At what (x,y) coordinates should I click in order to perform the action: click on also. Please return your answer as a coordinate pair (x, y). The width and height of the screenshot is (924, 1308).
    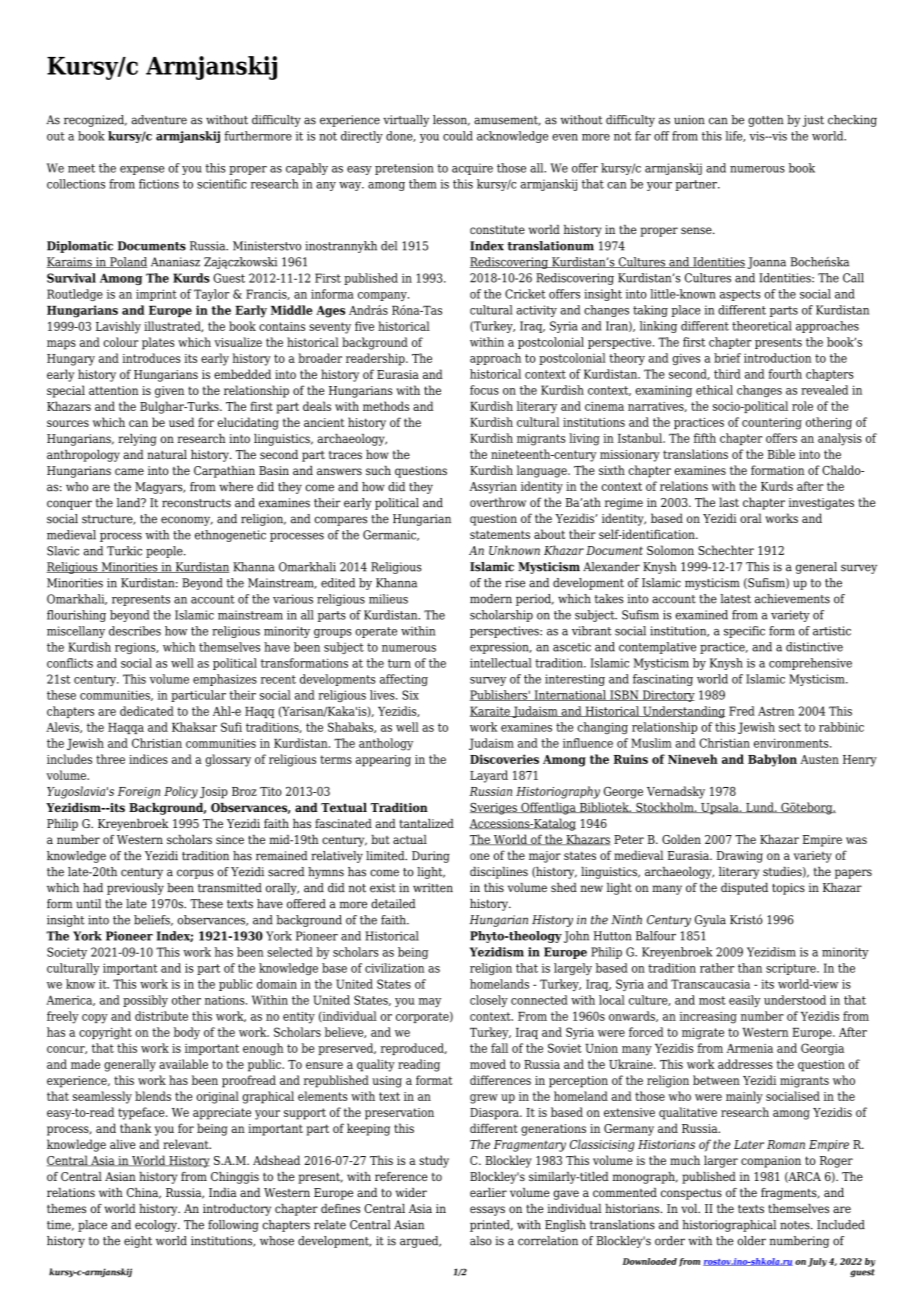
    Looking at the image, I should click on (481, 1241).
